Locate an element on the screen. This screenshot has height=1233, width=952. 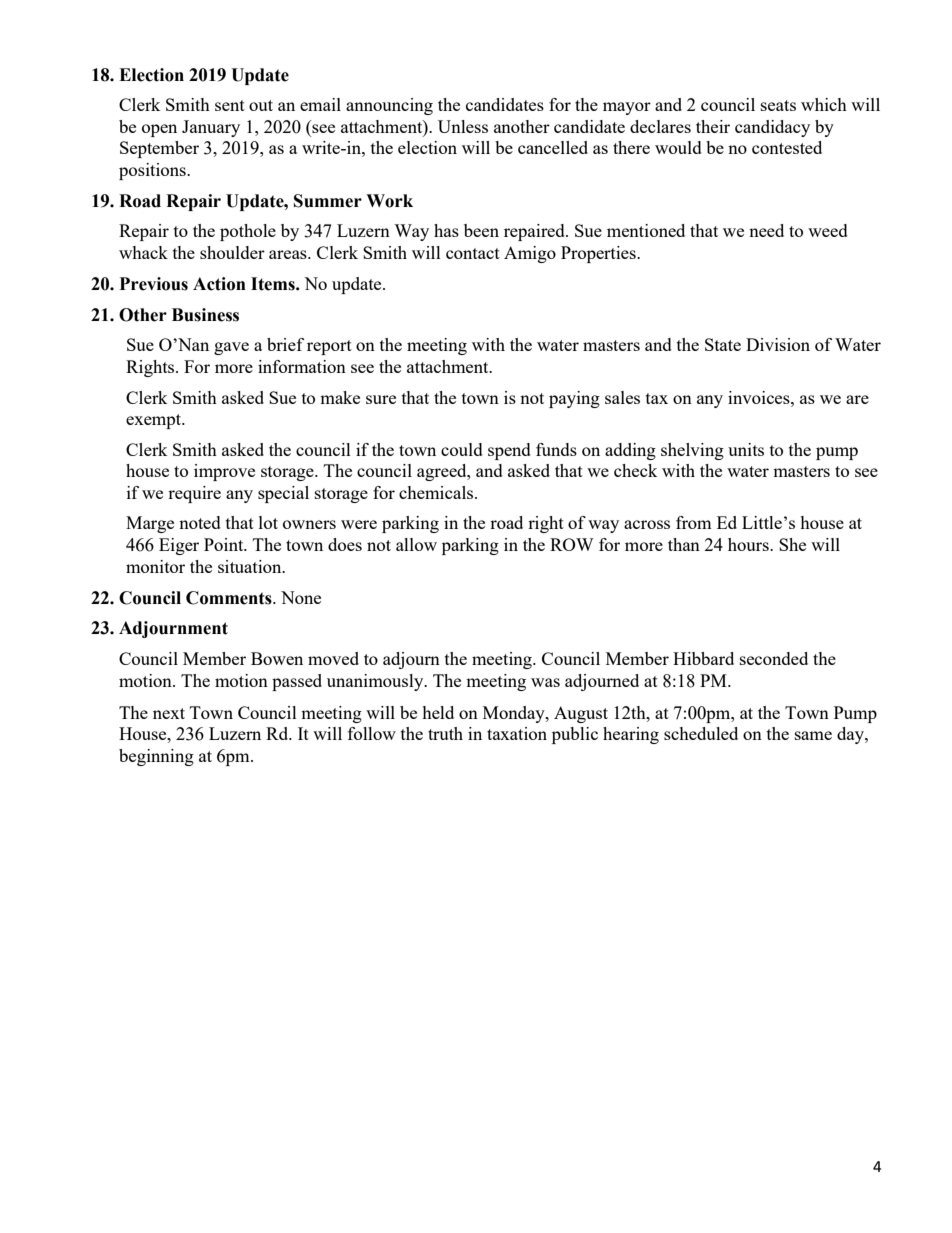
next is located at coordinates (169, 713).
